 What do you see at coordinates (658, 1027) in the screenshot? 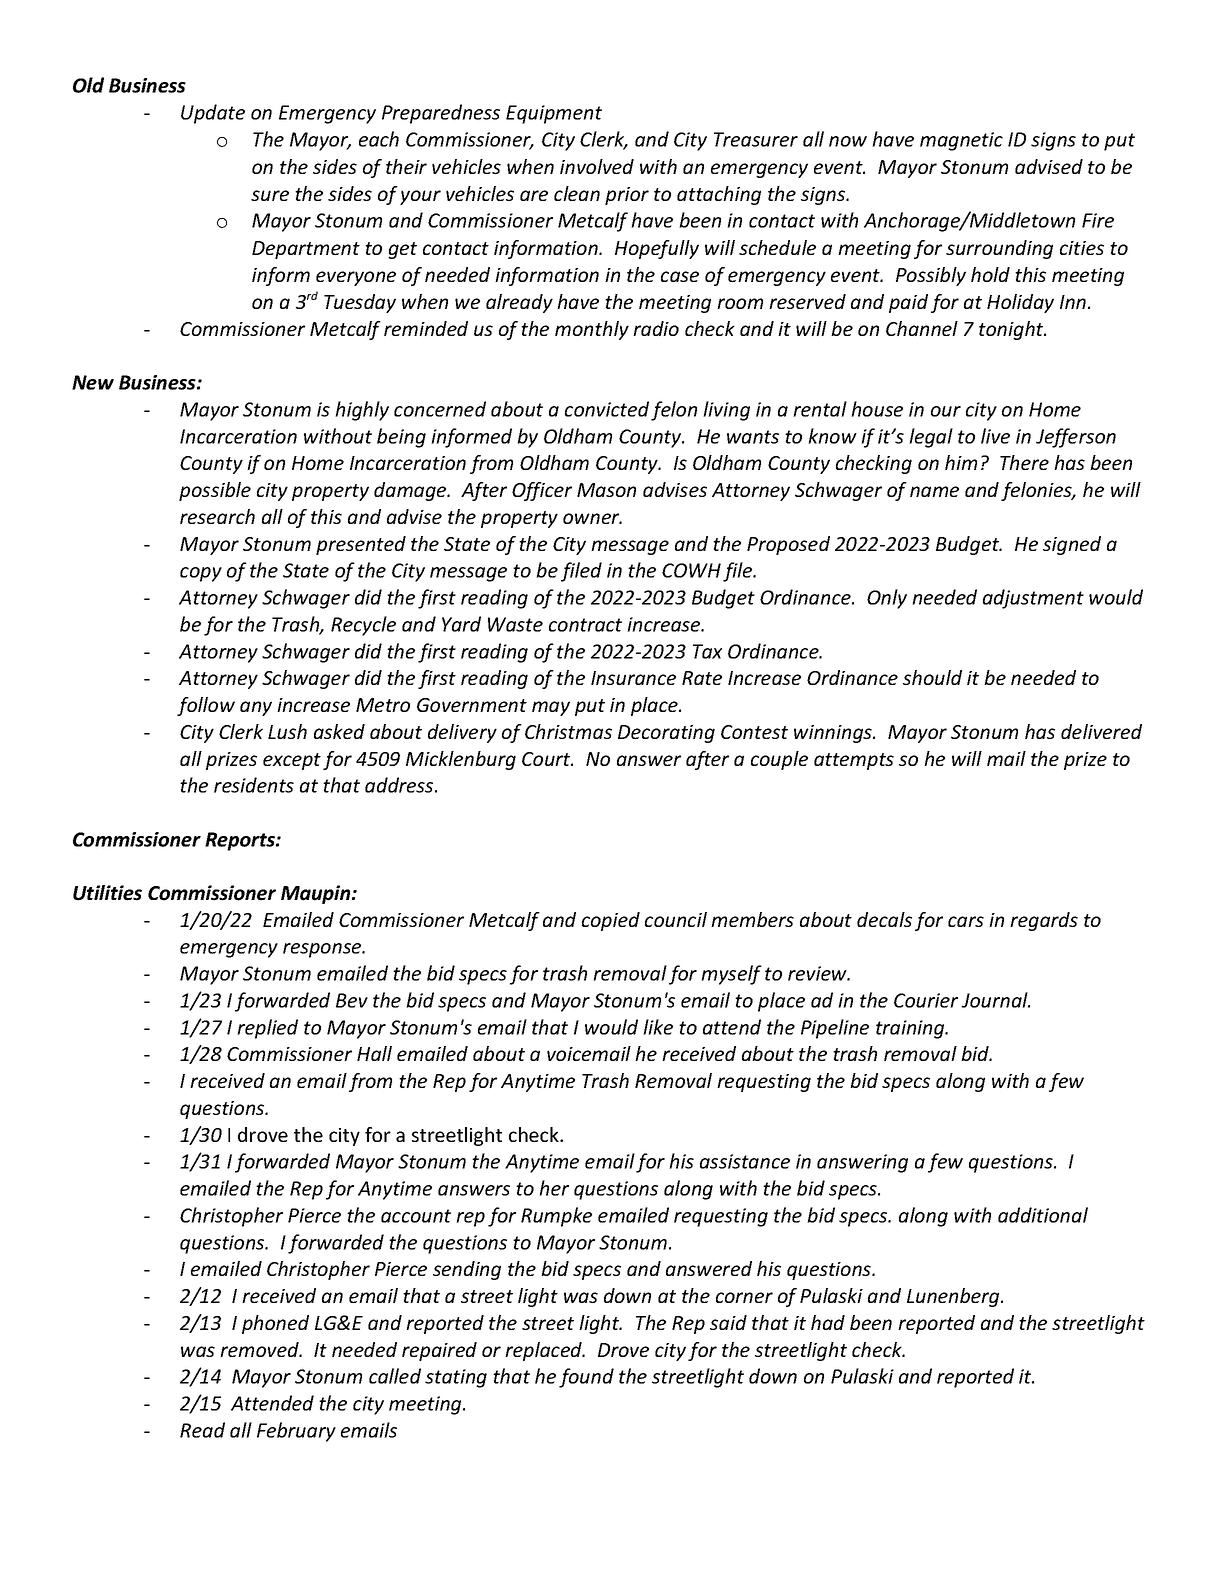
I see `like` at bounding box center [658, 1027].
